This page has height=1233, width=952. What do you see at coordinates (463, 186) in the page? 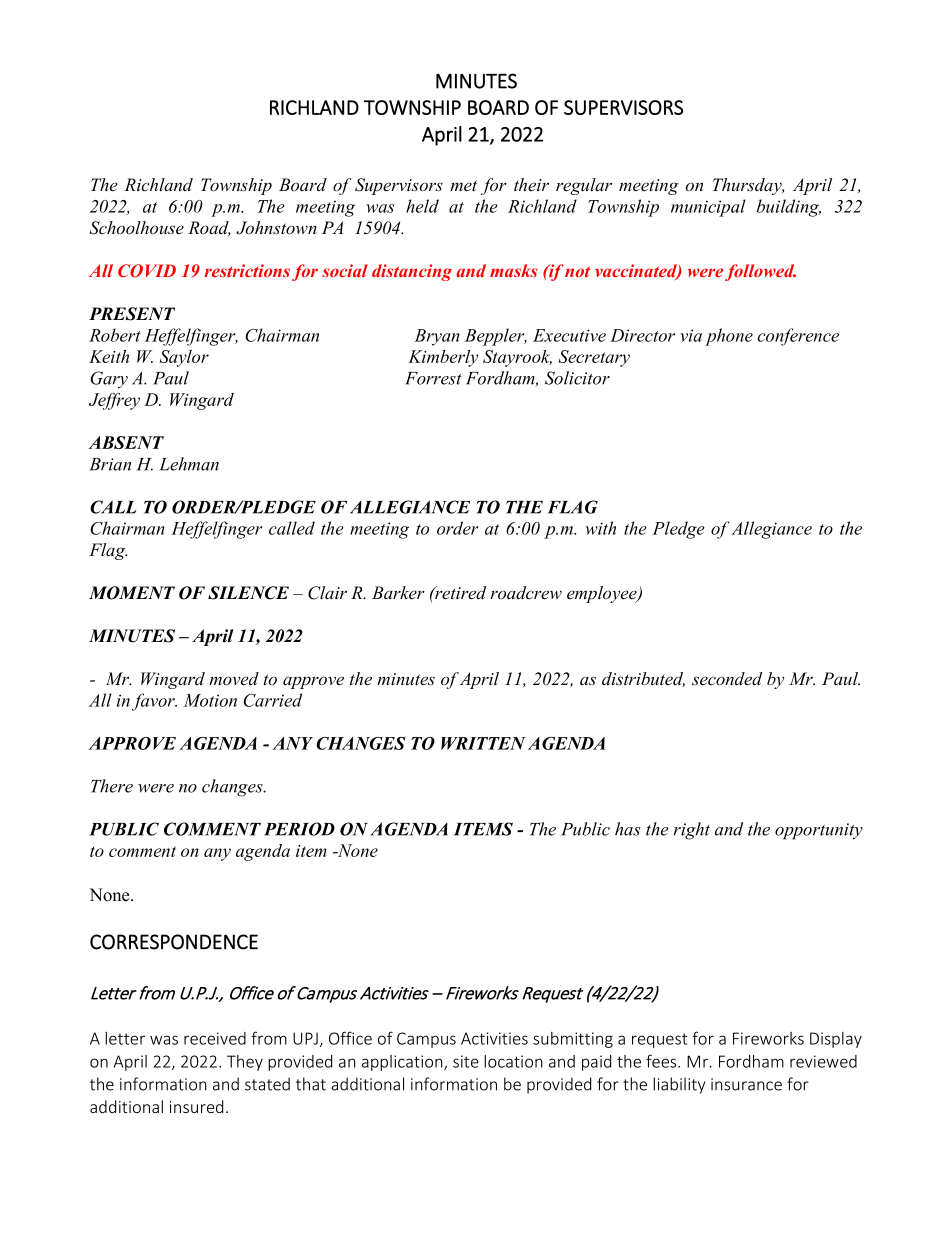
I see `met` at bounding box center [463, 186].
